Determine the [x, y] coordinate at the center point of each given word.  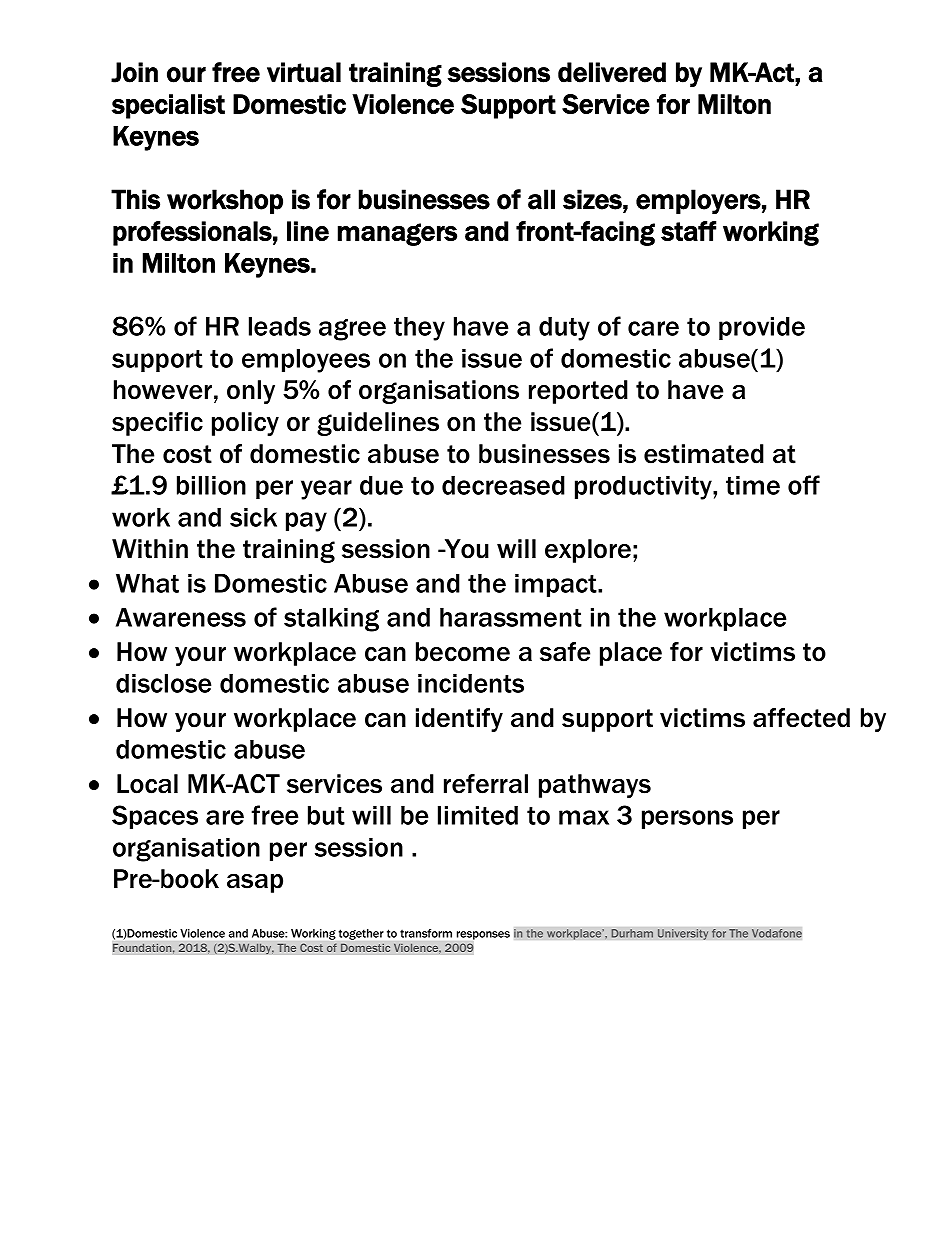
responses [483, 935]
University [683, 934]
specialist [168, 106]
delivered [612, 72]
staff [688, 231]
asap [255, 883]
